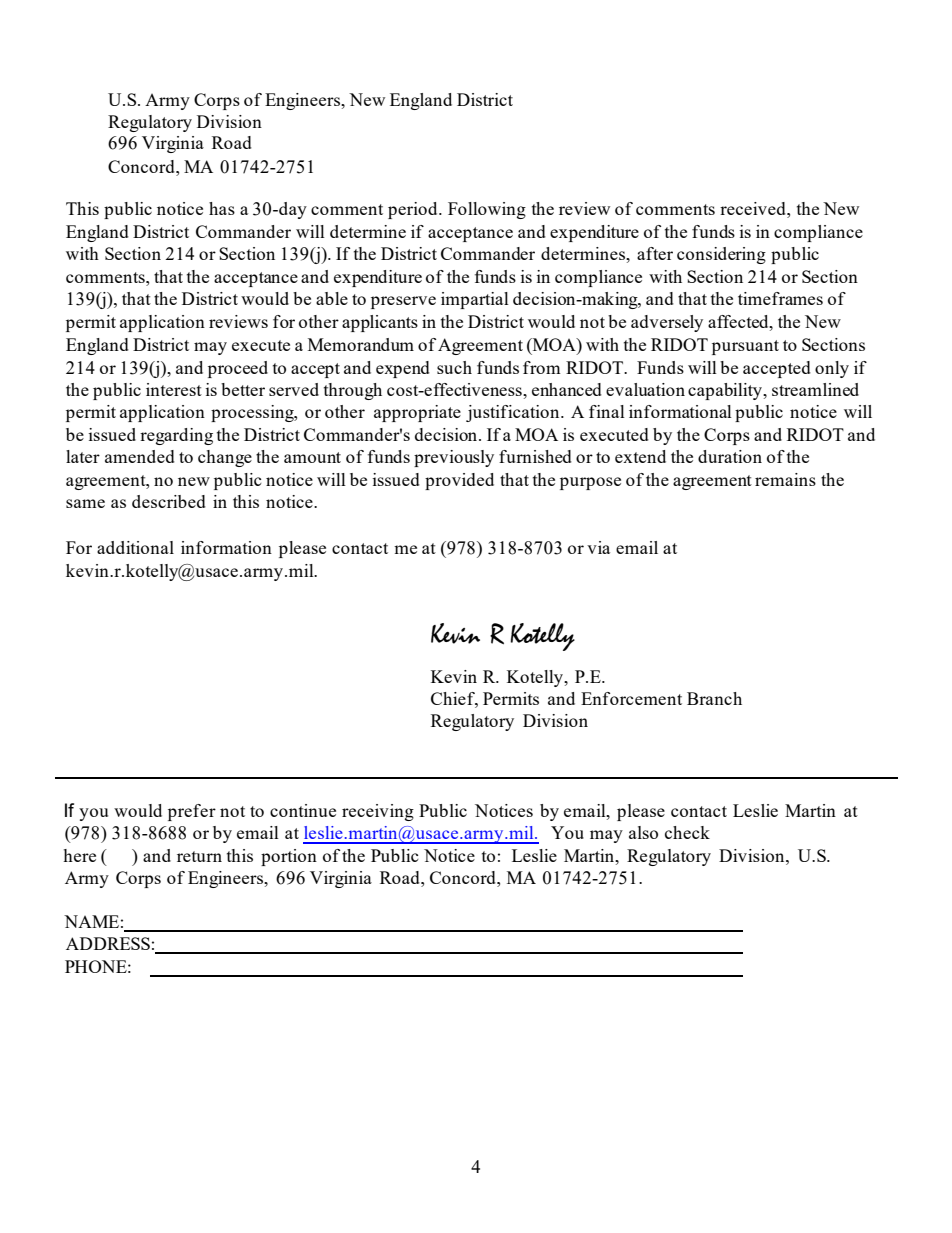 The width and height of the image is (952, 1233). What do you see at coordinates (487, 210) in the image?
I see `Following` at bounding box center [487, 210].
